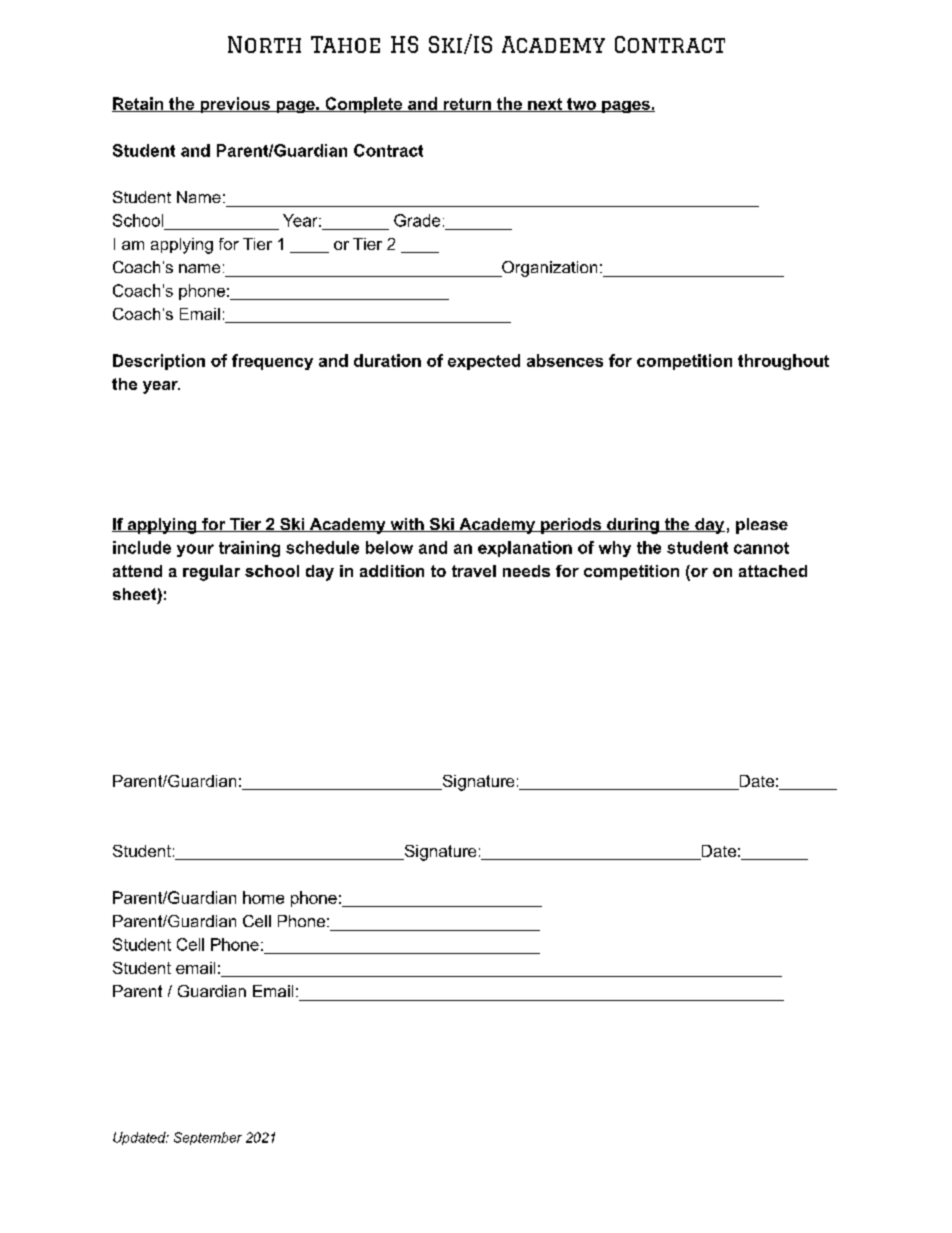  Describe the element at coordinates (208, 1138) in the document. I see `September` at that location.
